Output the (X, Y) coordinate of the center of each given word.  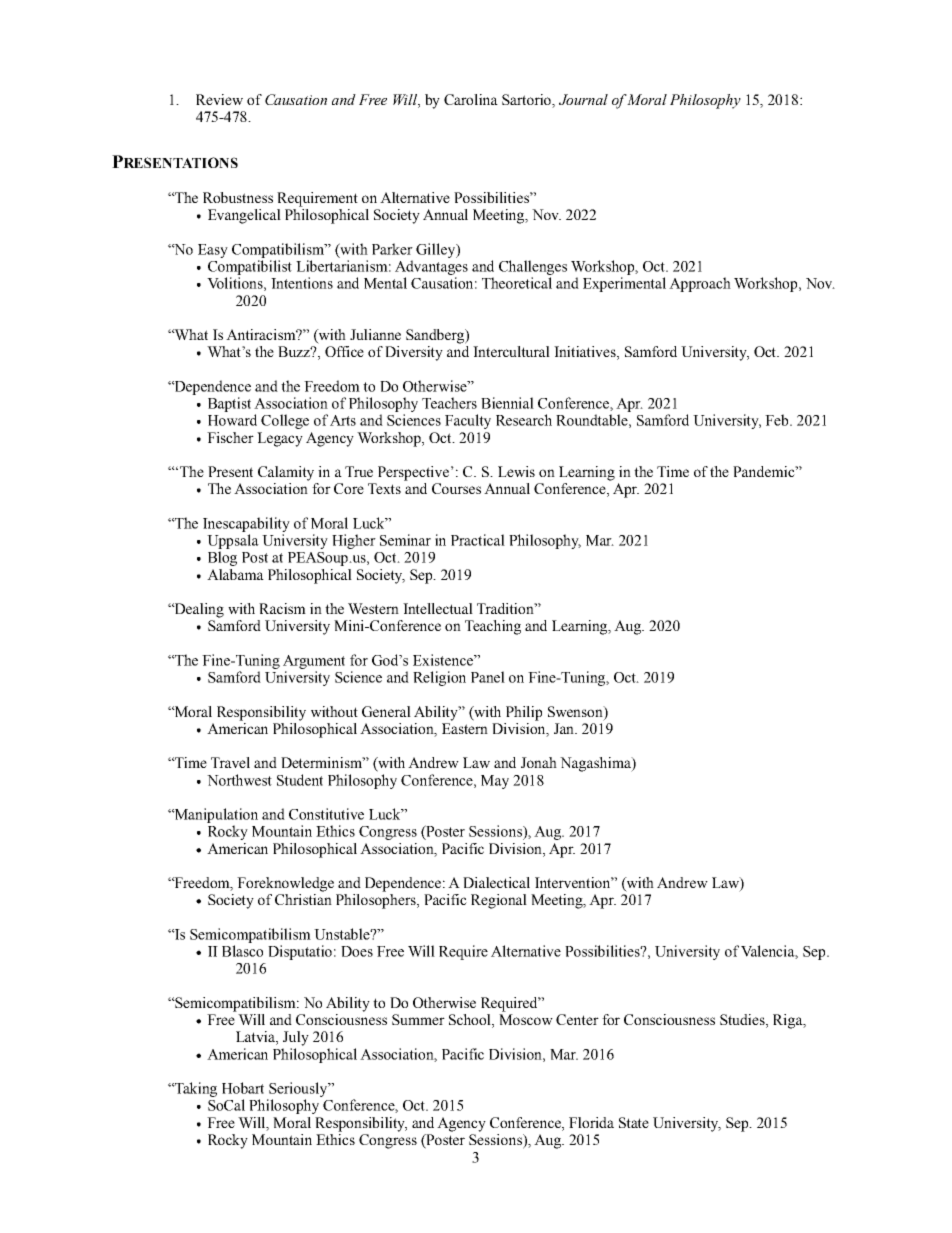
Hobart (243, 1088)
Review (219, 99)
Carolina (471, 99)
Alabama (235, 574)
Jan (565, 728)
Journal (583, 99)
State (634, 1122)
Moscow (526, 1019)
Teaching (493, 627)
